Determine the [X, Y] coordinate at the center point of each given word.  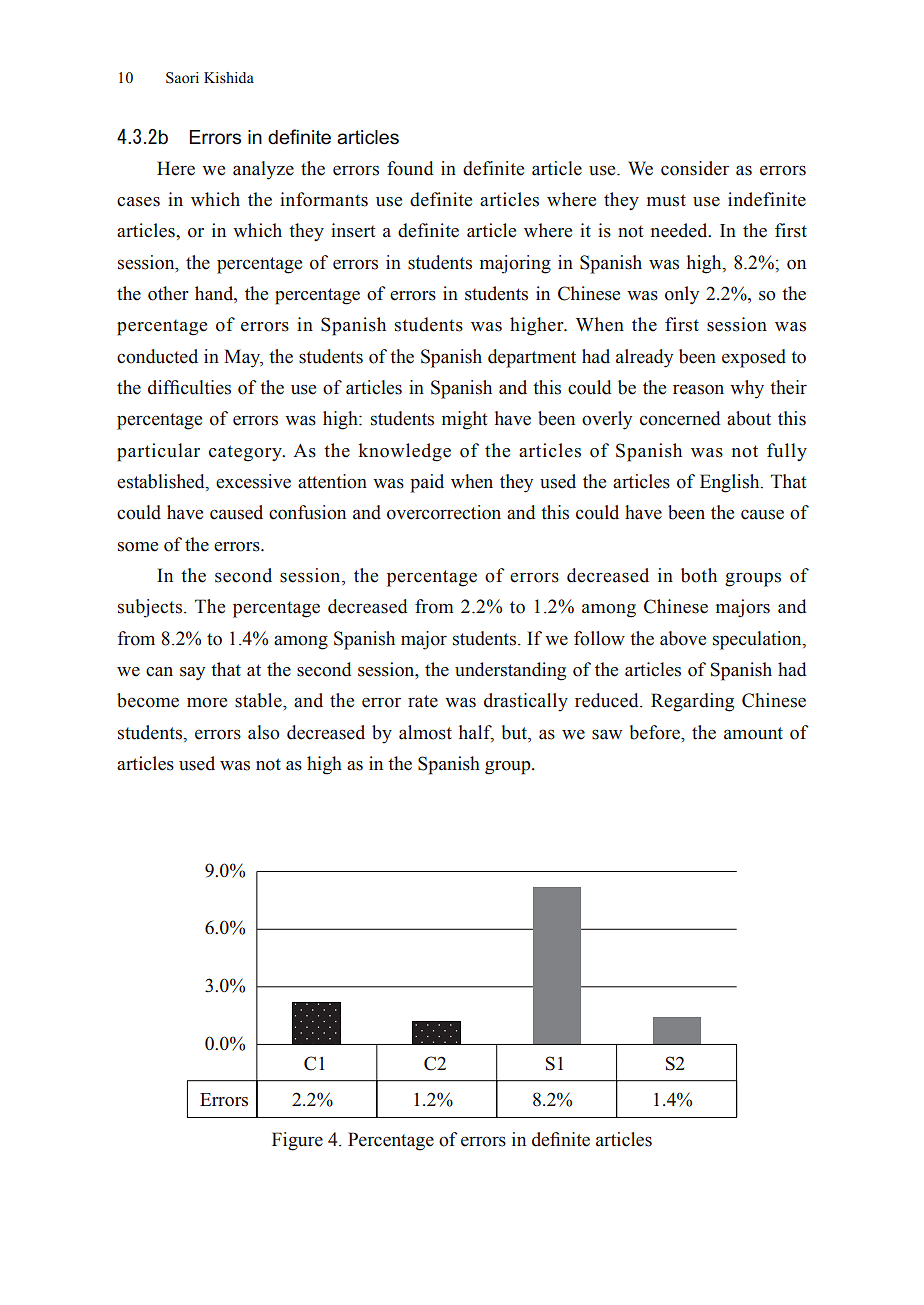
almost [425, 732]
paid [427, 483]
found [410, 168]
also [264, 732]
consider [695, 168]
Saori [182, 78]
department [532, 358]
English [731, 483]
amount [753, 733]
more [207, 702]
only [682, 295]
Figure [297, 1141]
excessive [253, 481]
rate [423, 701]
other [168, 293]
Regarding [692, 702]
